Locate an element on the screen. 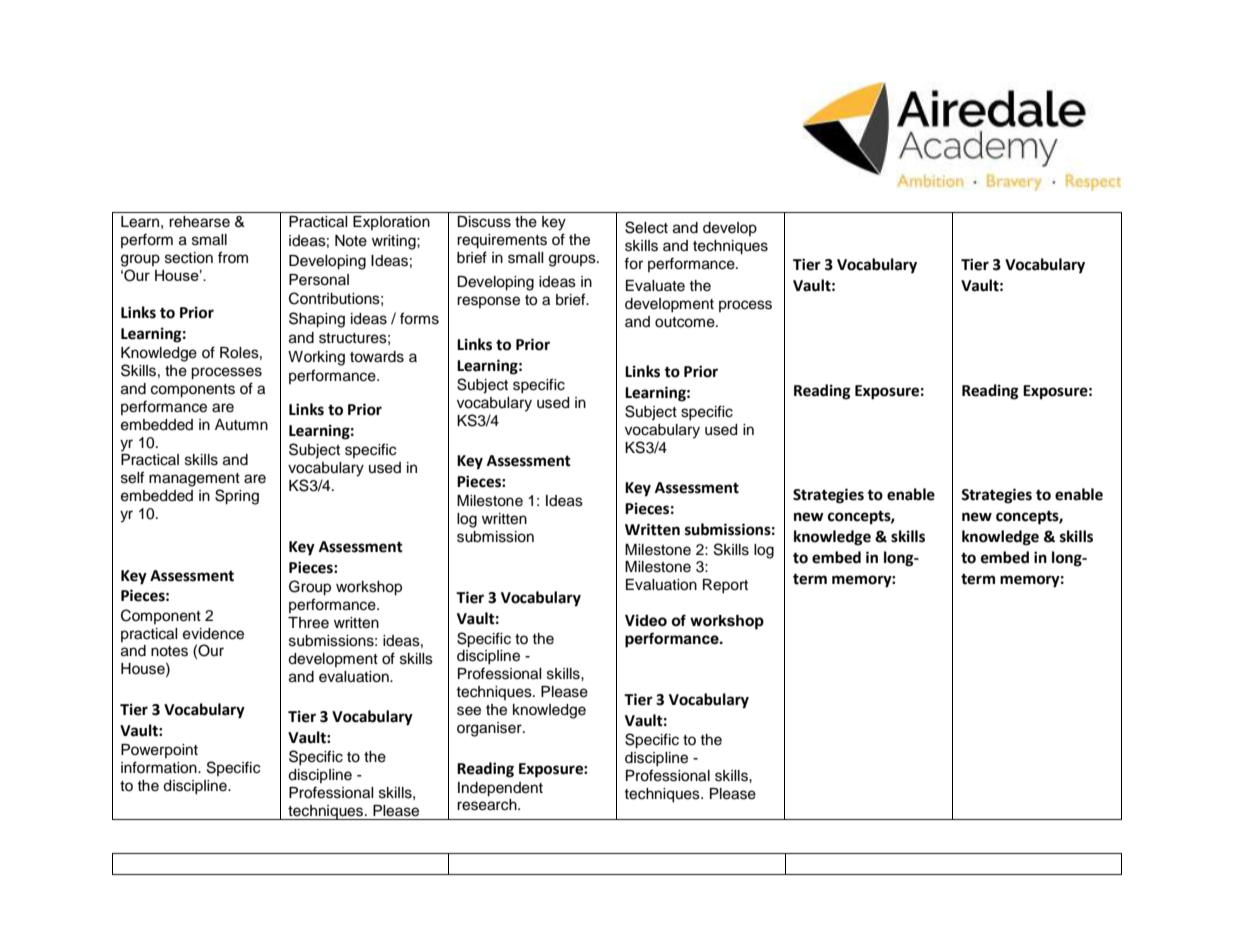 This screenshot has width=1233, height=952. rehearse is located at coordinates (199, 222).
